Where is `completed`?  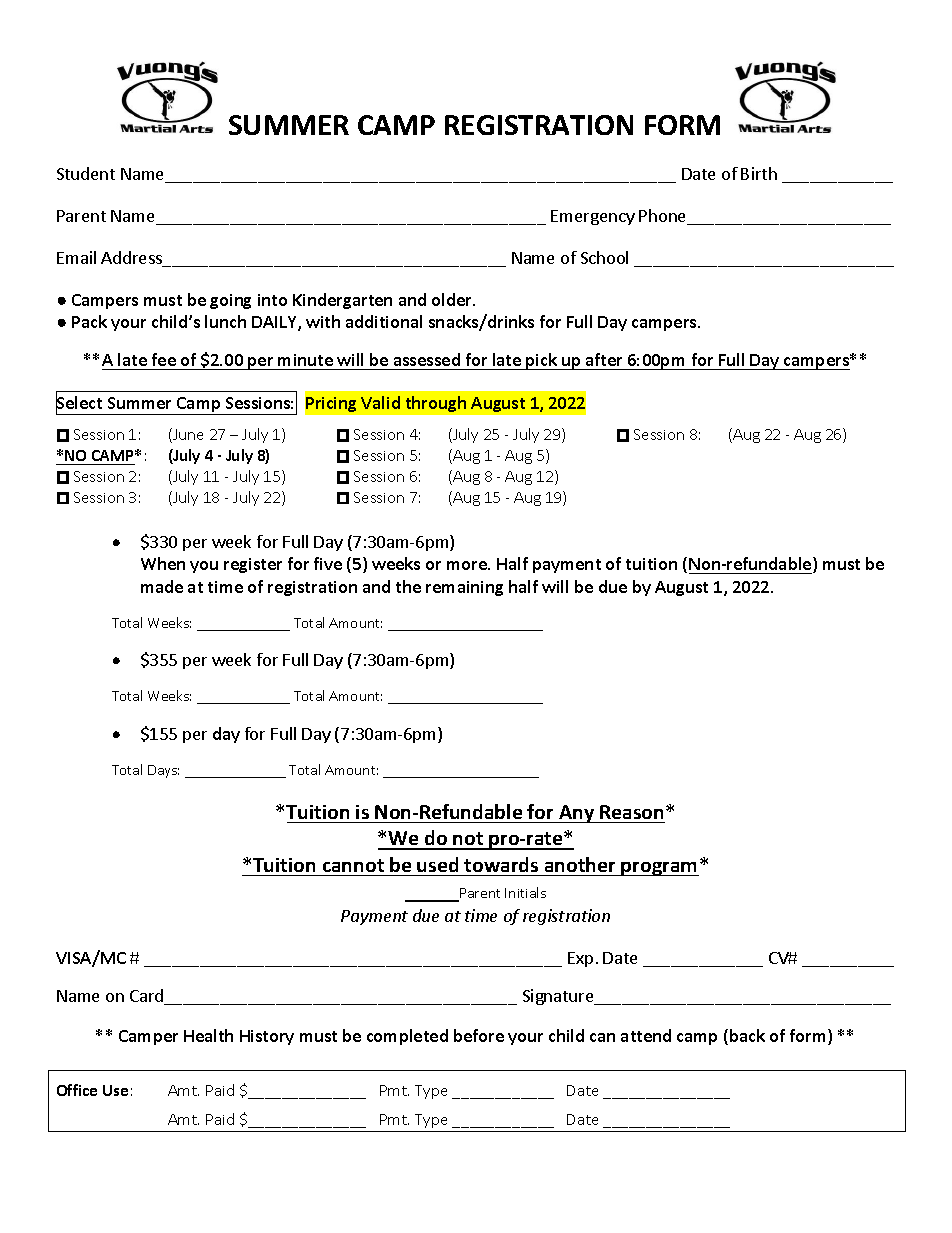 completed is located at coordinates (407, 1037).
